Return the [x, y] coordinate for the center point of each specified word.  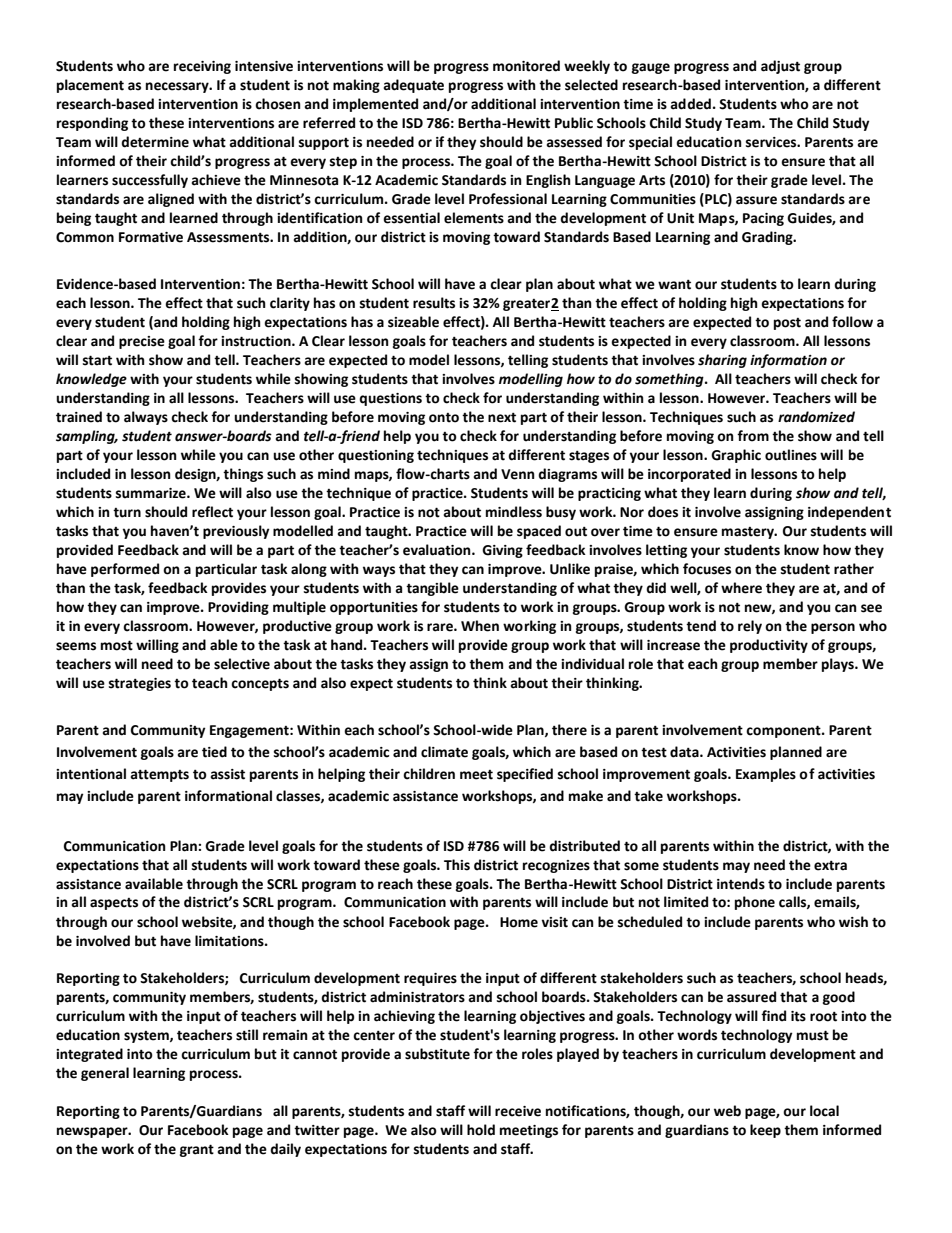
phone [755, 903]
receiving [202, 67]
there [569, 730]
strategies [140, 684]
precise [142, 342]
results [434, 303]
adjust [780, 67]
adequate [413, 86]
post [787, 324]
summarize [152, 493]
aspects [114, 904]
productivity [769, 646]
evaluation [438, 550]
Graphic [736, 456]
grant [197, 1150]
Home [519, 922]
